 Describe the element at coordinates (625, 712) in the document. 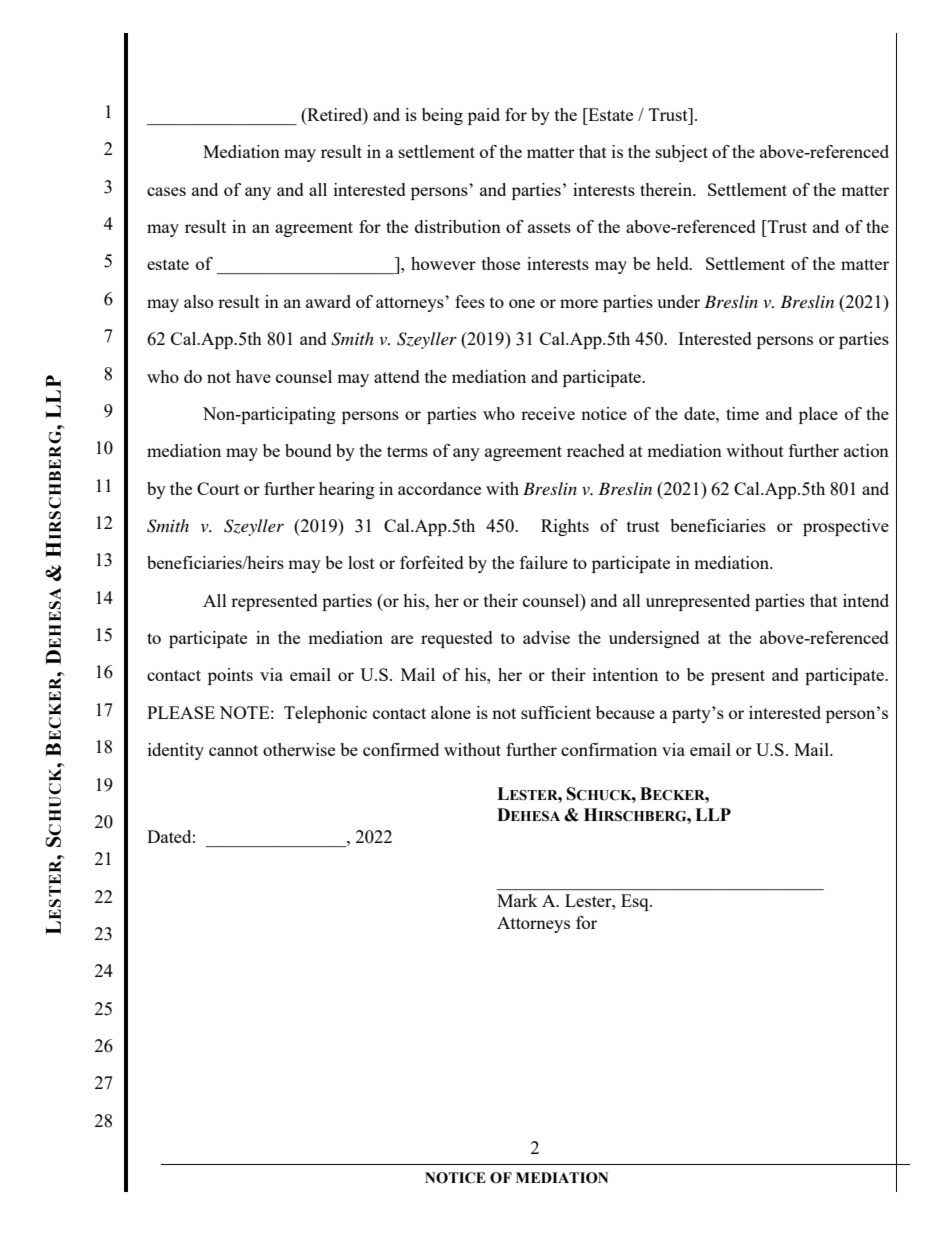

I see `because` at that location.
